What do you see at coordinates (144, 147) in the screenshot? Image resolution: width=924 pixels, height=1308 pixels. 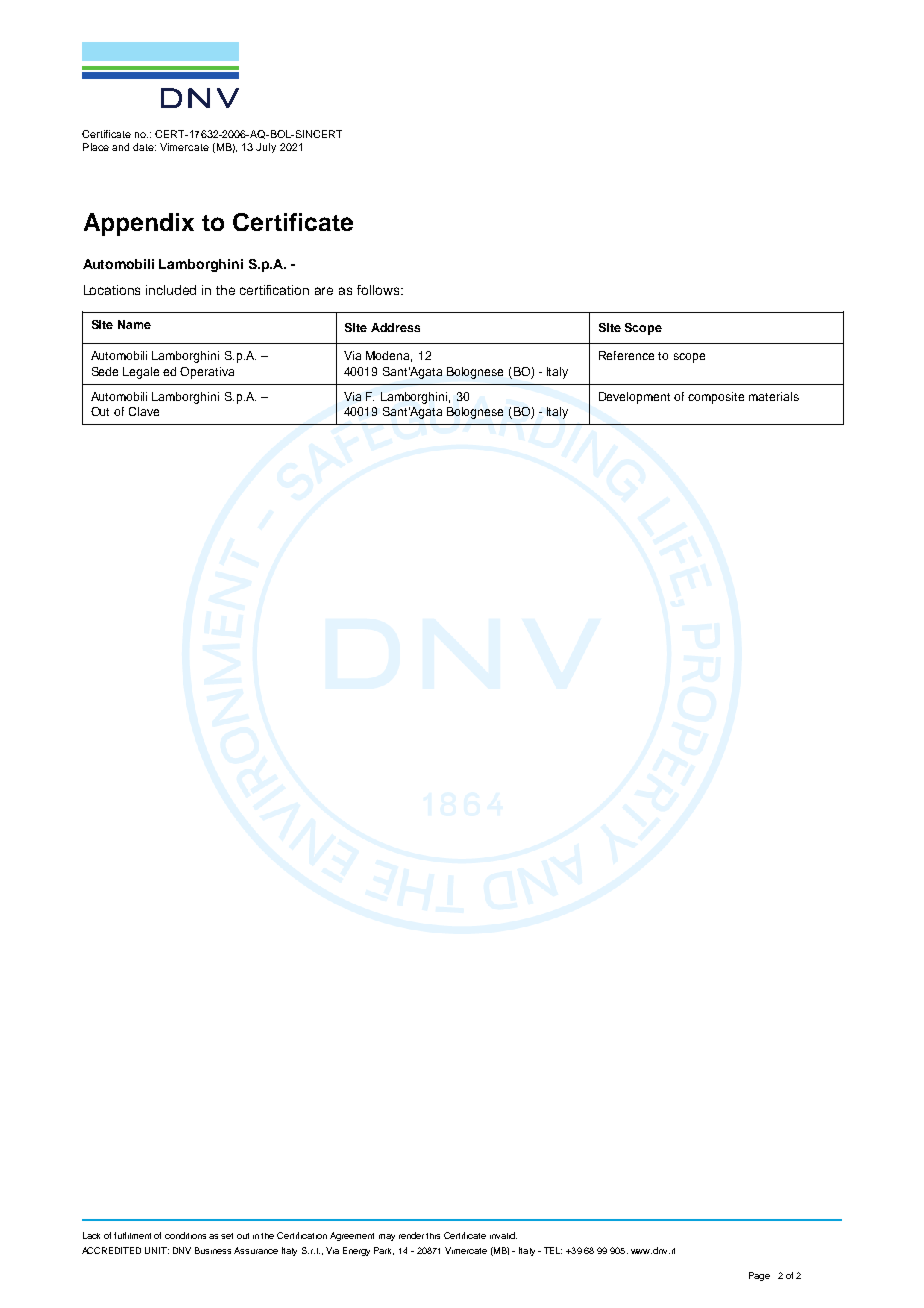 I see `date` at bounding box center [144, 147].
